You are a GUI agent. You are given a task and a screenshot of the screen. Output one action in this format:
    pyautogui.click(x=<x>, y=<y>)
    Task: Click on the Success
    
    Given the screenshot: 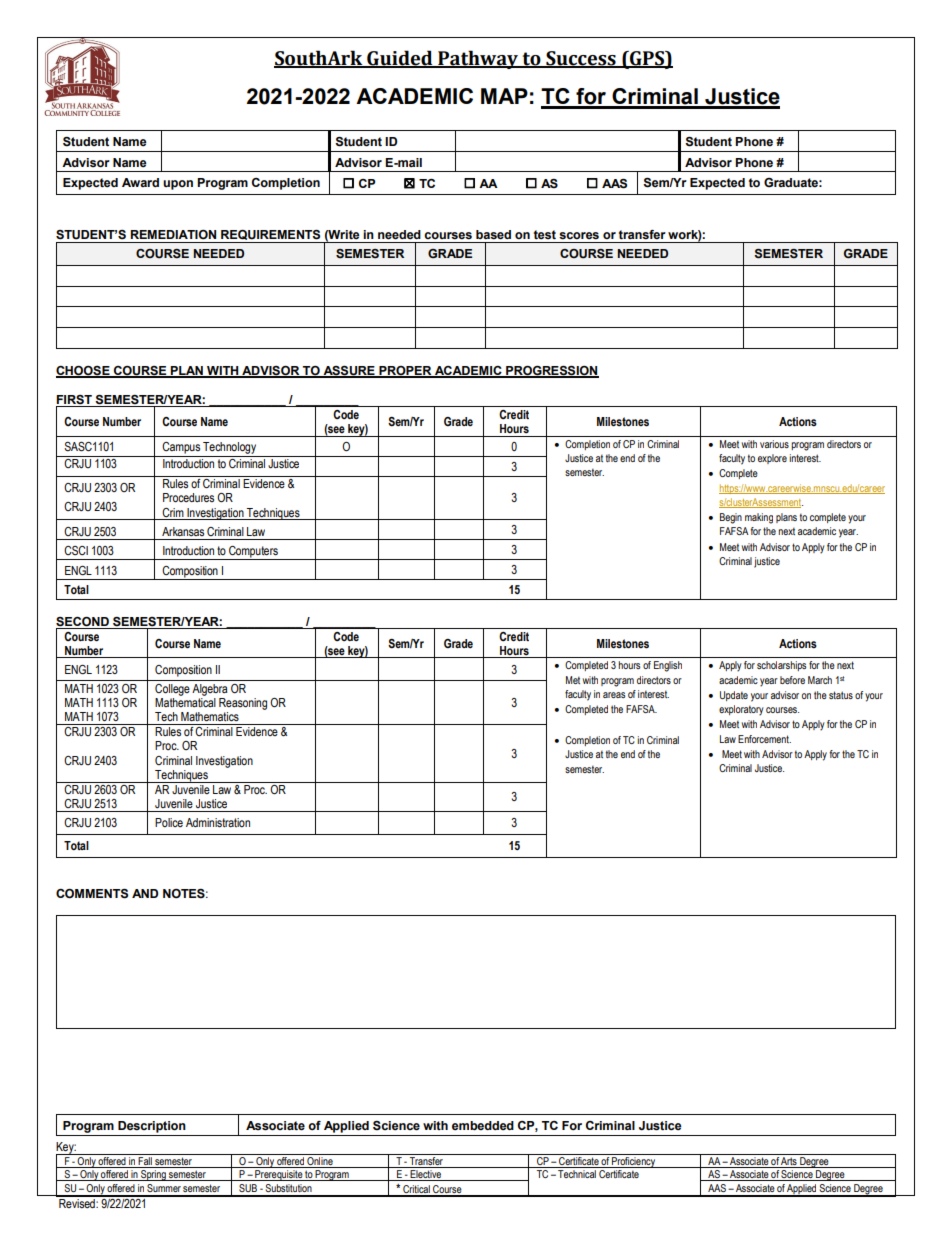 What is the action you would take?
    pyautogui.click(x=581, y=59)
